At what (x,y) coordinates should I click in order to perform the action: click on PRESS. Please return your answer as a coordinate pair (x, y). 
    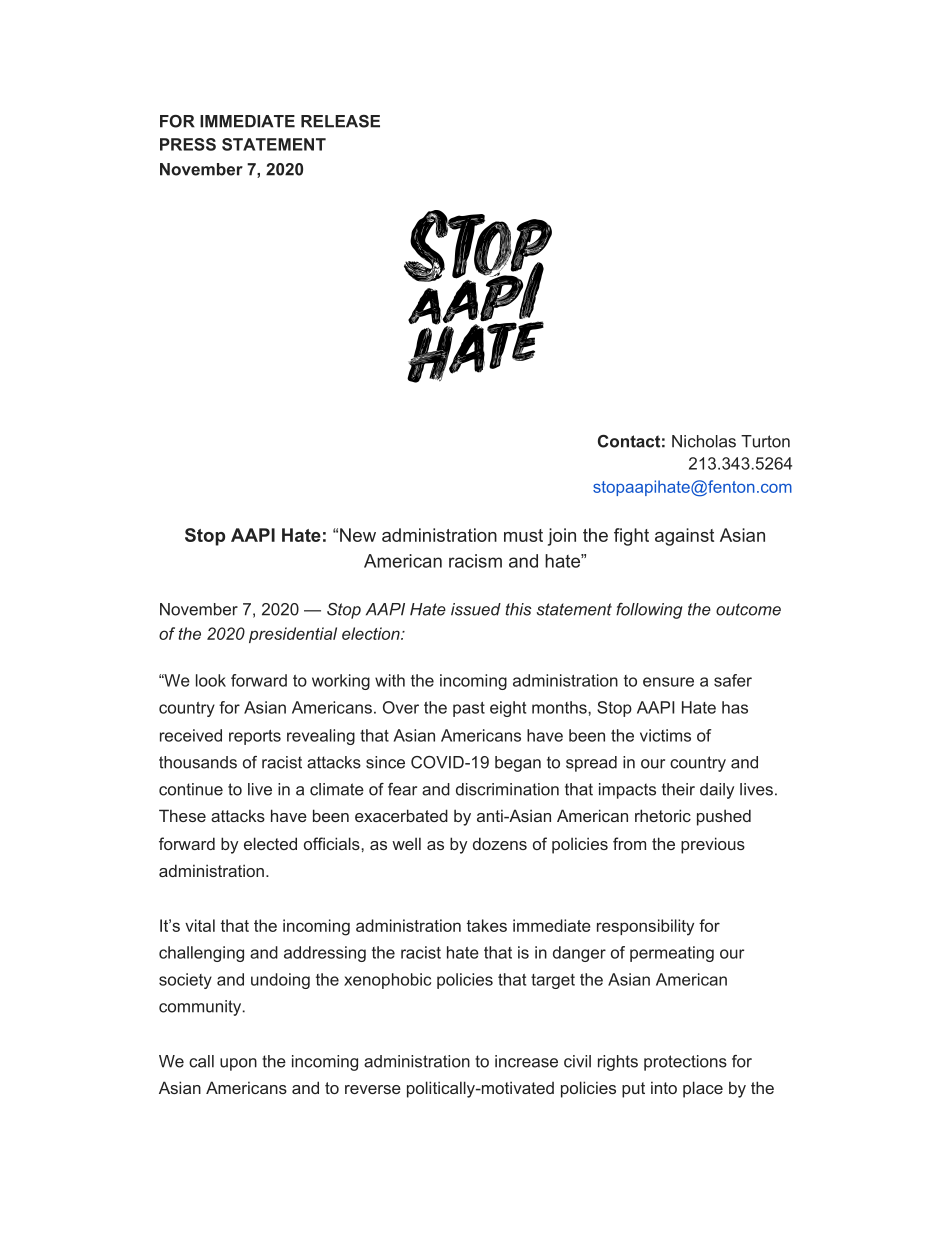
    Looking at the image, I should click on (188, 144).
